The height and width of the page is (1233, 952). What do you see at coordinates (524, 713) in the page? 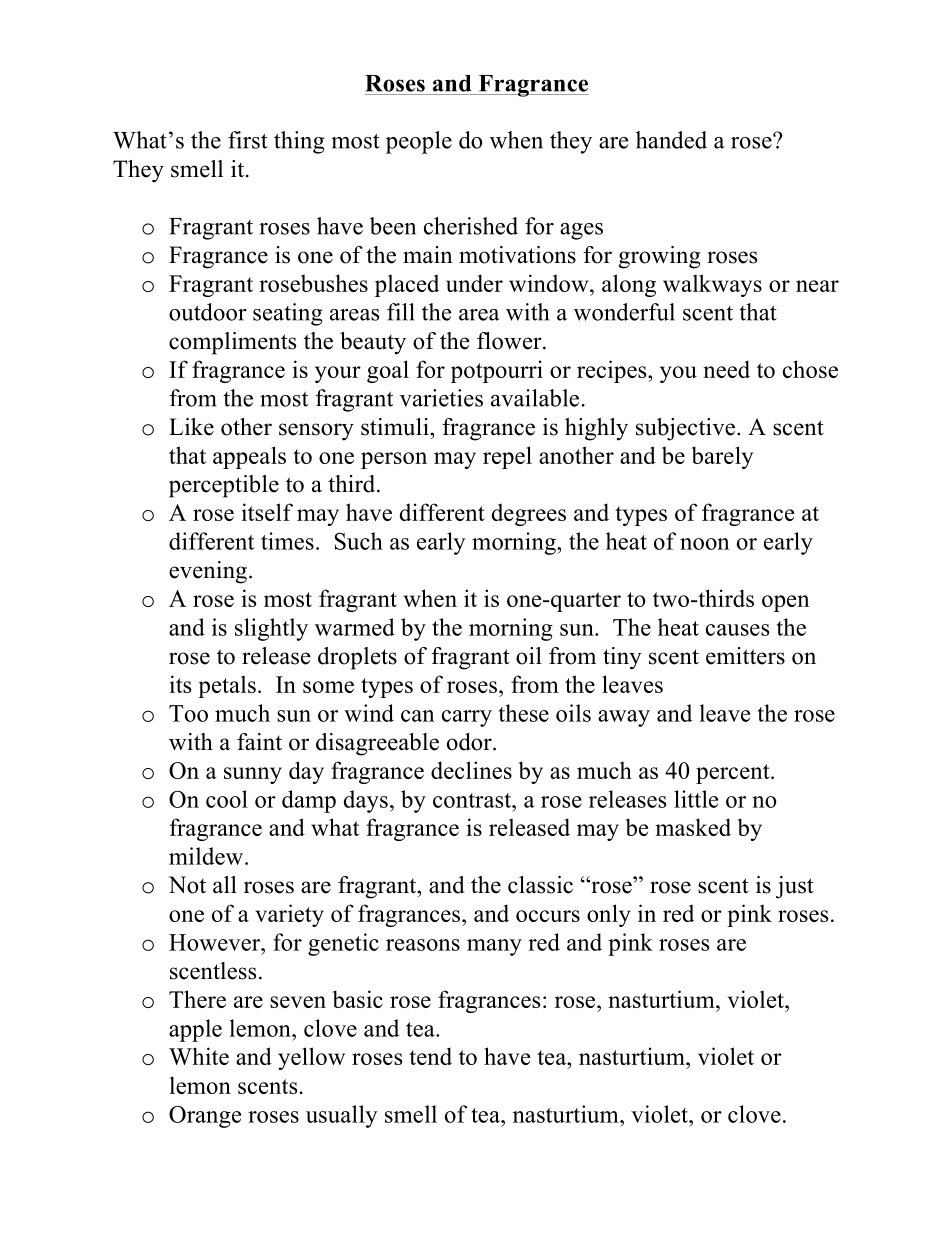
I see `these` at bounding box center [524, 713].
